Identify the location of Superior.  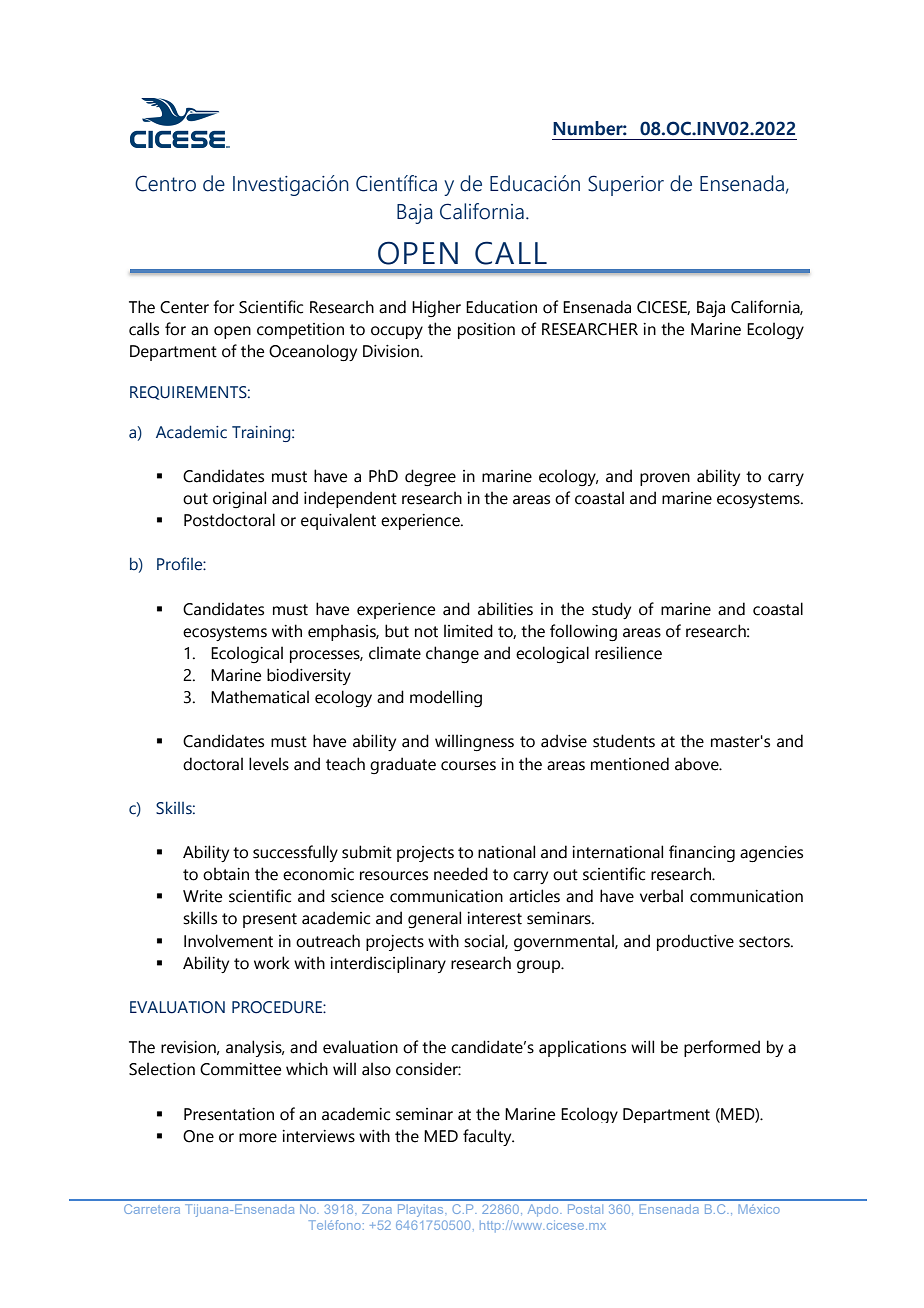
(626, 185).
